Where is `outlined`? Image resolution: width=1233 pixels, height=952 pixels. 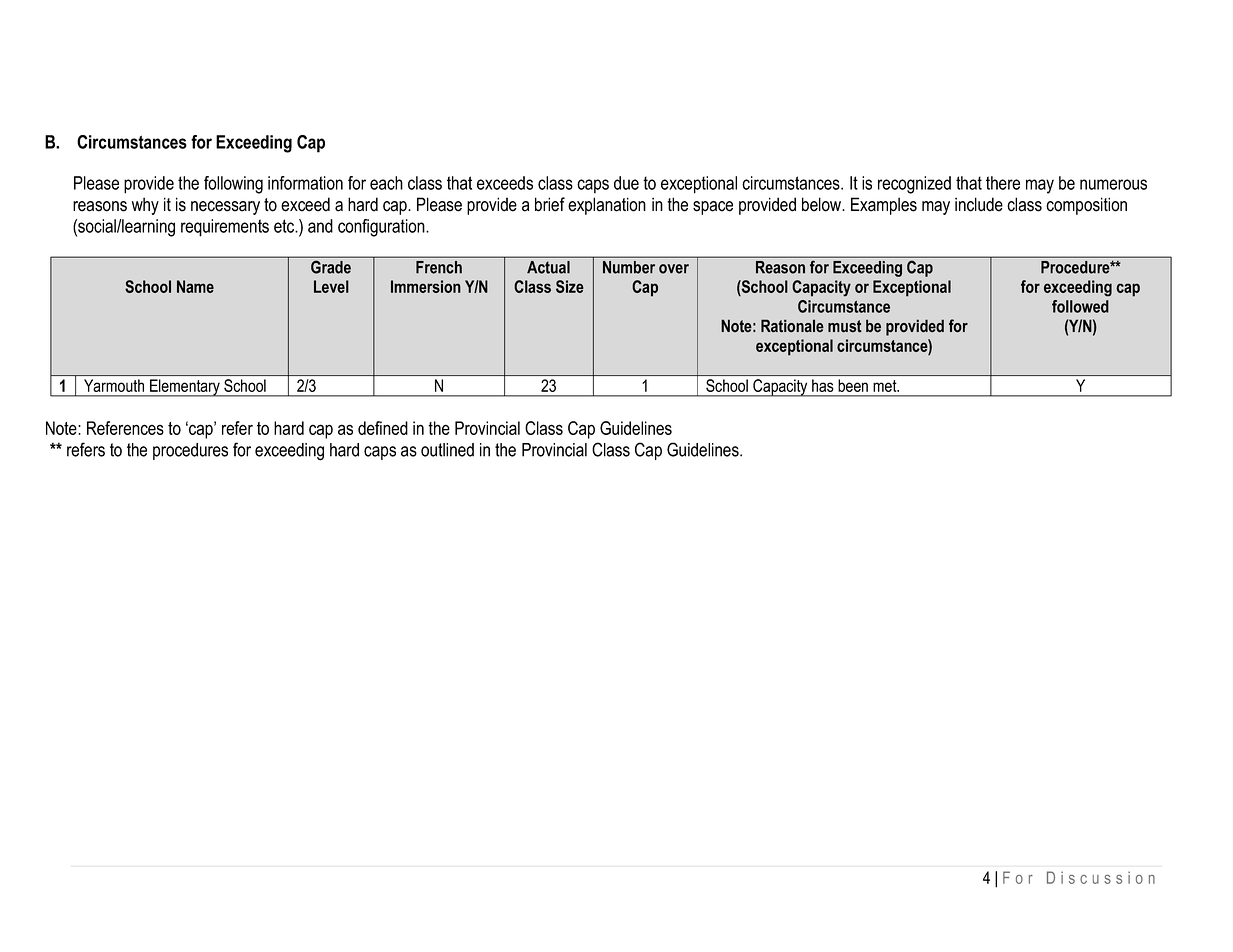
outlined is located at coordinates (447, 450).
